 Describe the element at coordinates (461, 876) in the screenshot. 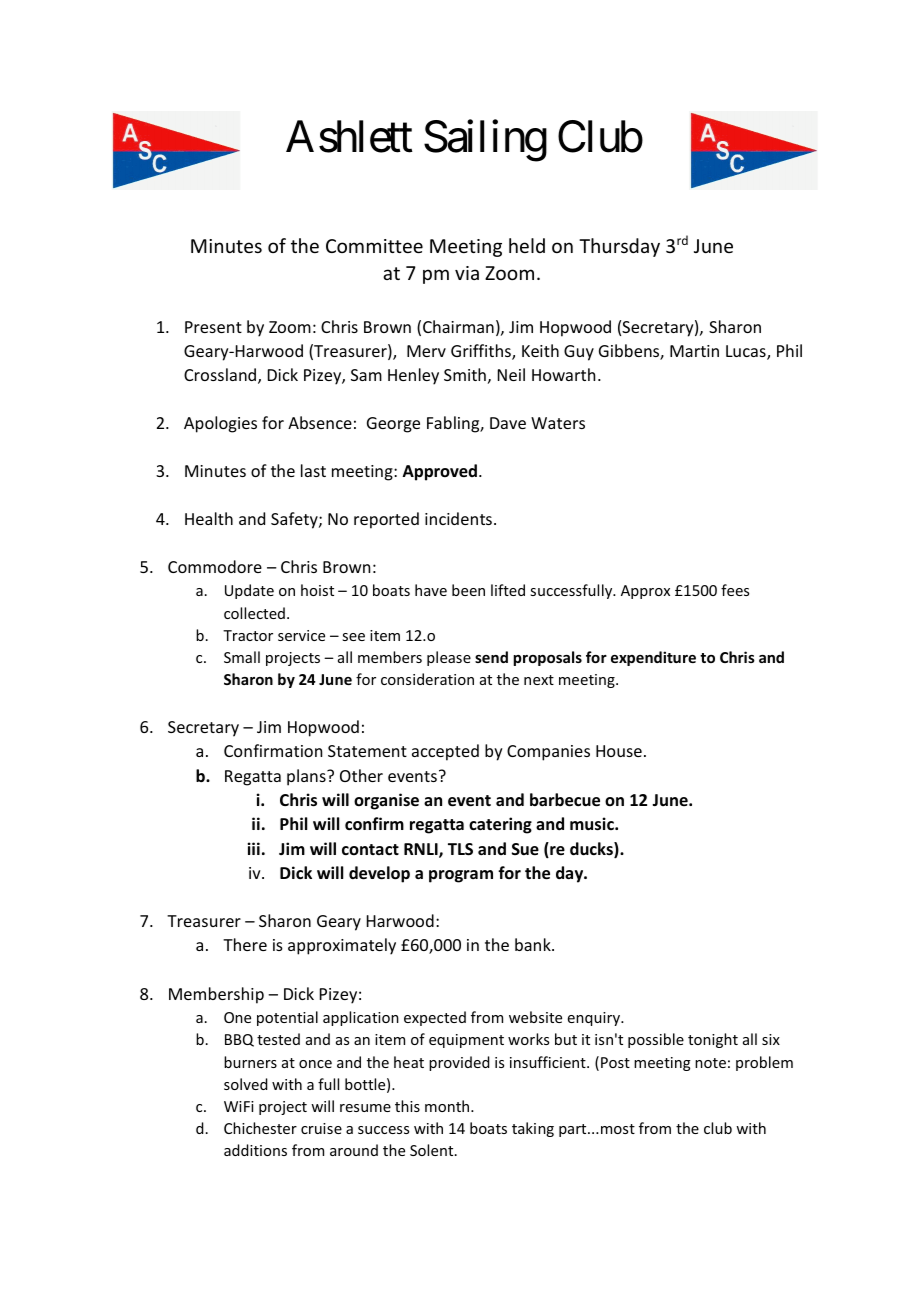

I see `program` at that location.
